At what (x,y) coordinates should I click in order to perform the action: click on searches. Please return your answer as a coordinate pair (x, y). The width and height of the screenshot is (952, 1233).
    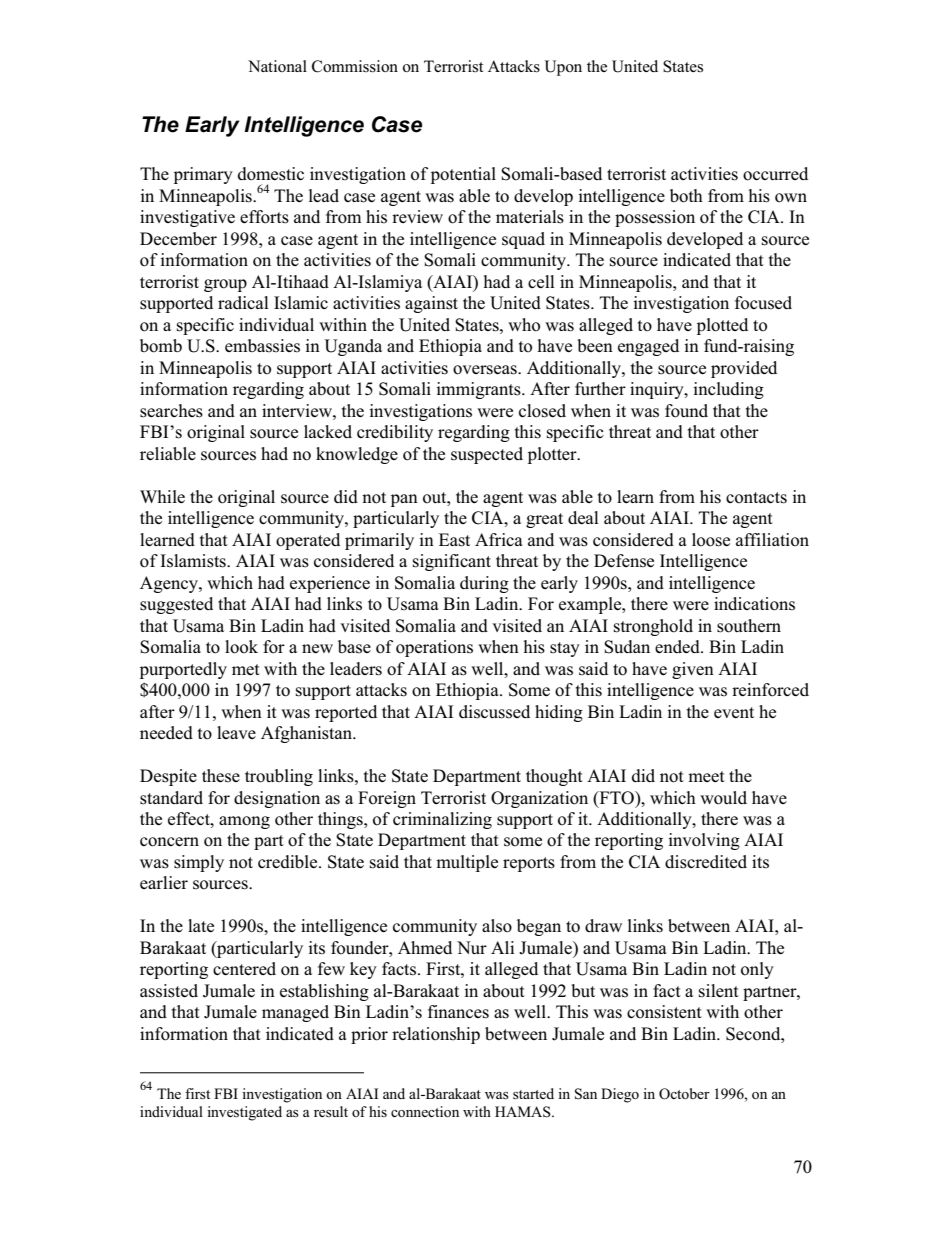
    Looking at the image, I should click on (171, 411).
